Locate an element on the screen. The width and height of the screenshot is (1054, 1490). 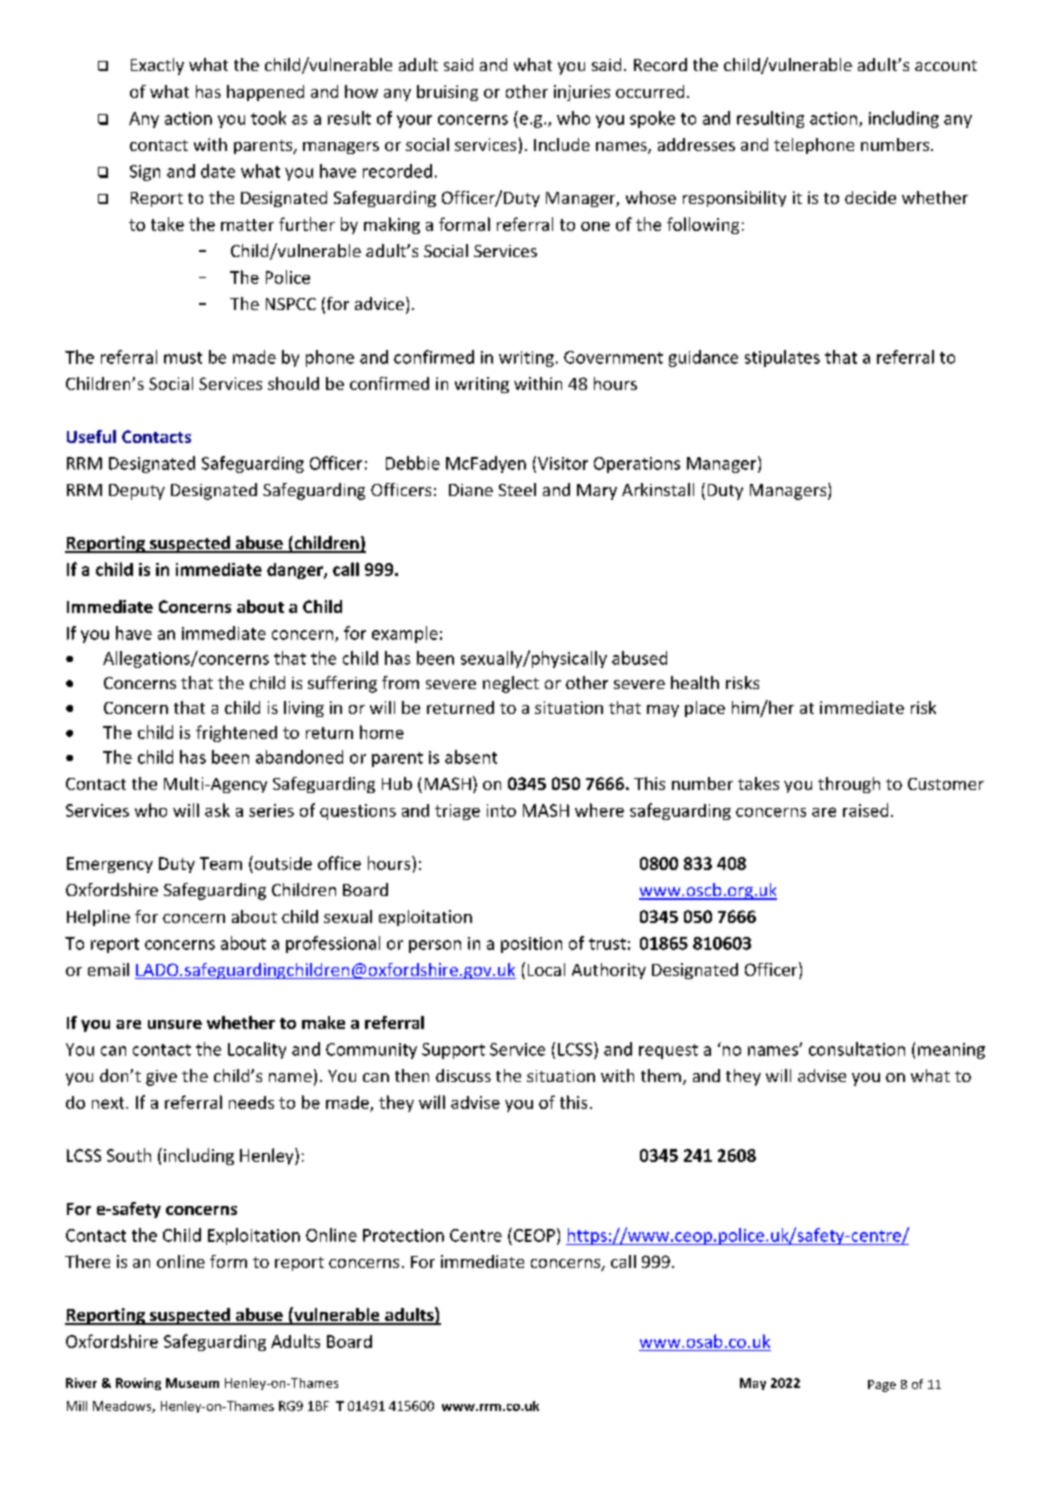
Exactly is located at coordinates (157, 66).
